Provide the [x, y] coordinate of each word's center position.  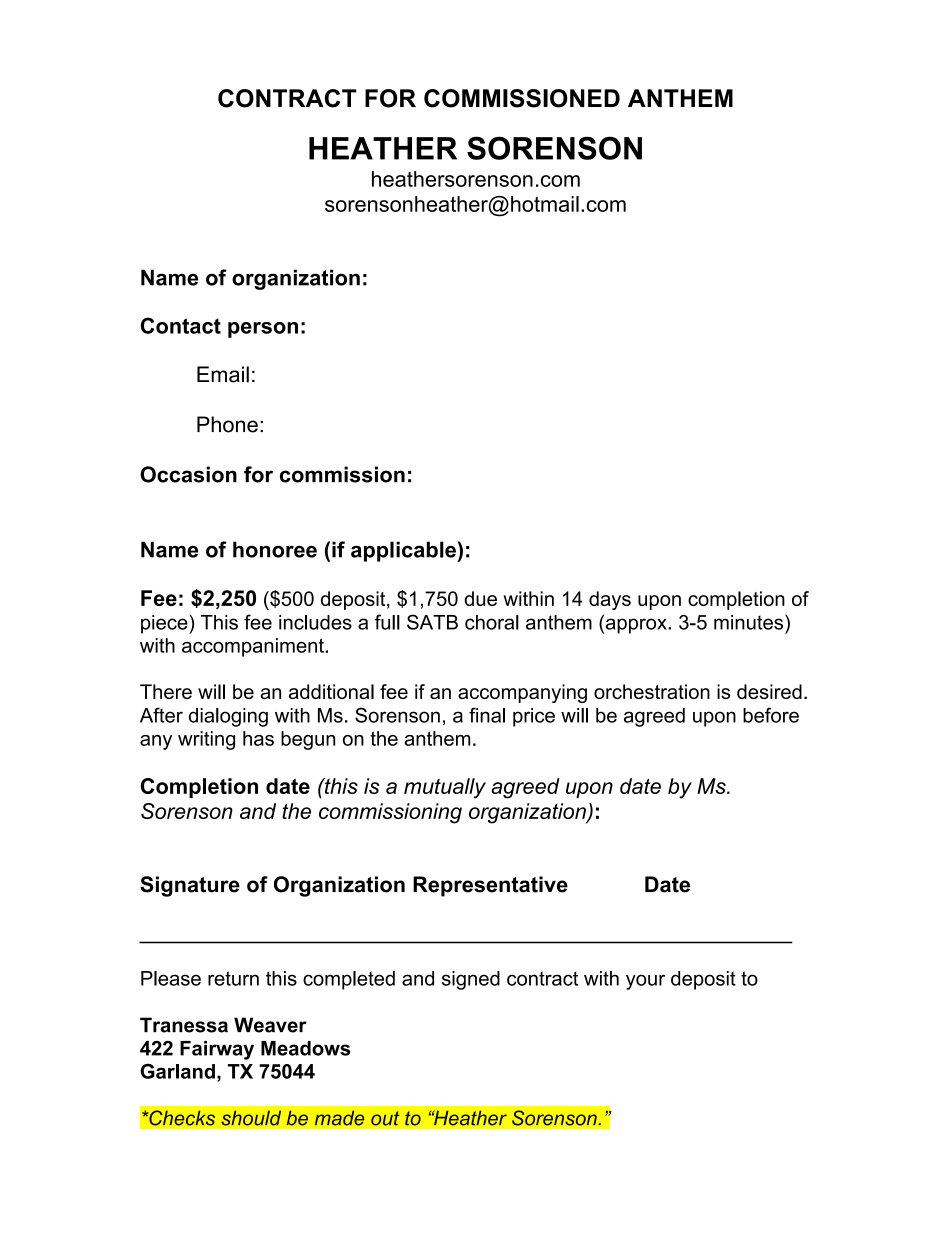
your [645, 982]
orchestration [652, 691]
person [263, 330]
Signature [190, 886]
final [487, 715]
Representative [490, 886]
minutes [750, 622]
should [251, 1118]
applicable [404, 551]
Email [223, 374]
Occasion [188, 474]
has [258, 738]
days [610, 600]
